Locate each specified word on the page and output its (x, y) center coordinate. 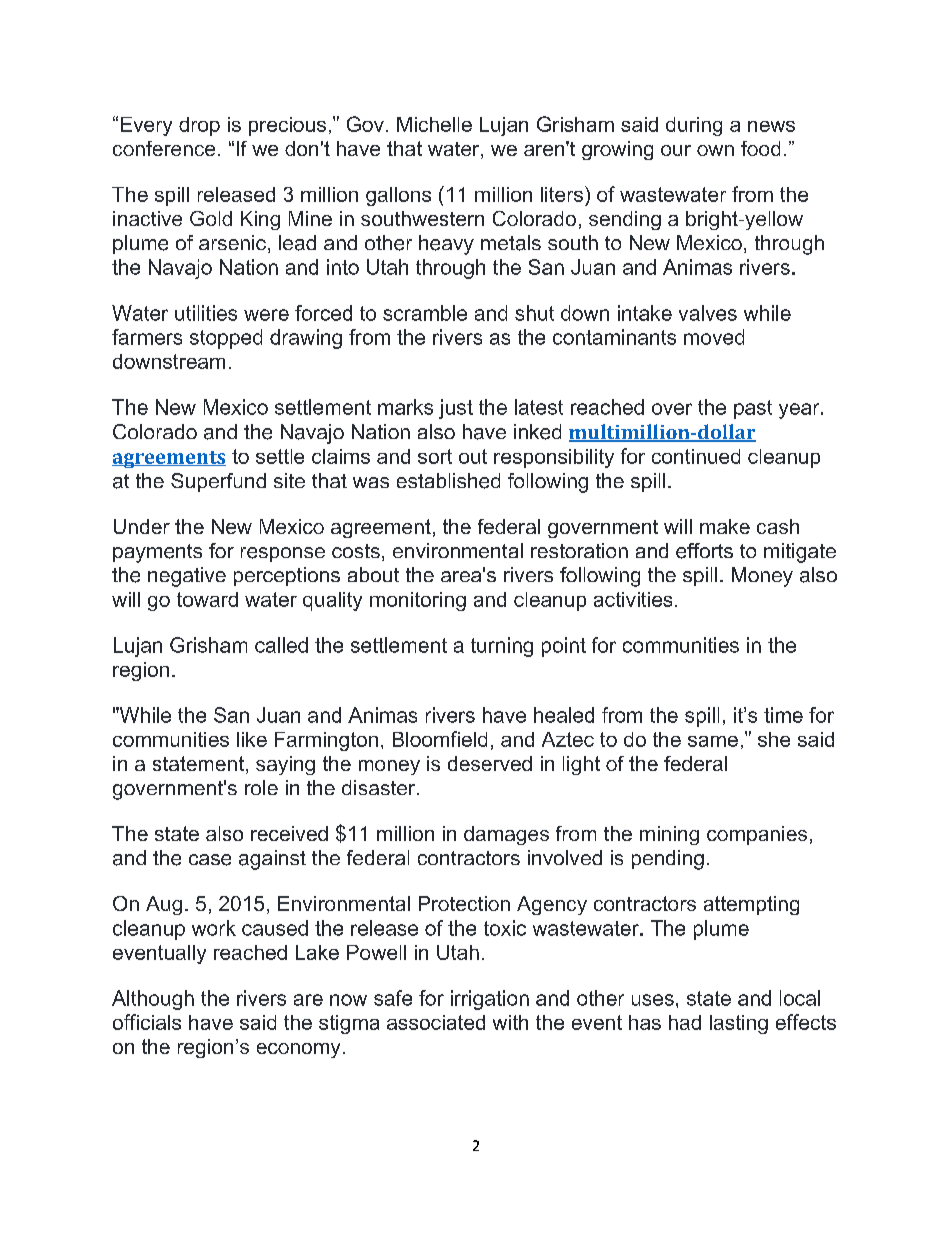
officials (147, 1022)
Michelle (434, 124)
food (760, 148)
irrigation (490, 1000)
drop (199, 126)
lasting (739, 1024)
